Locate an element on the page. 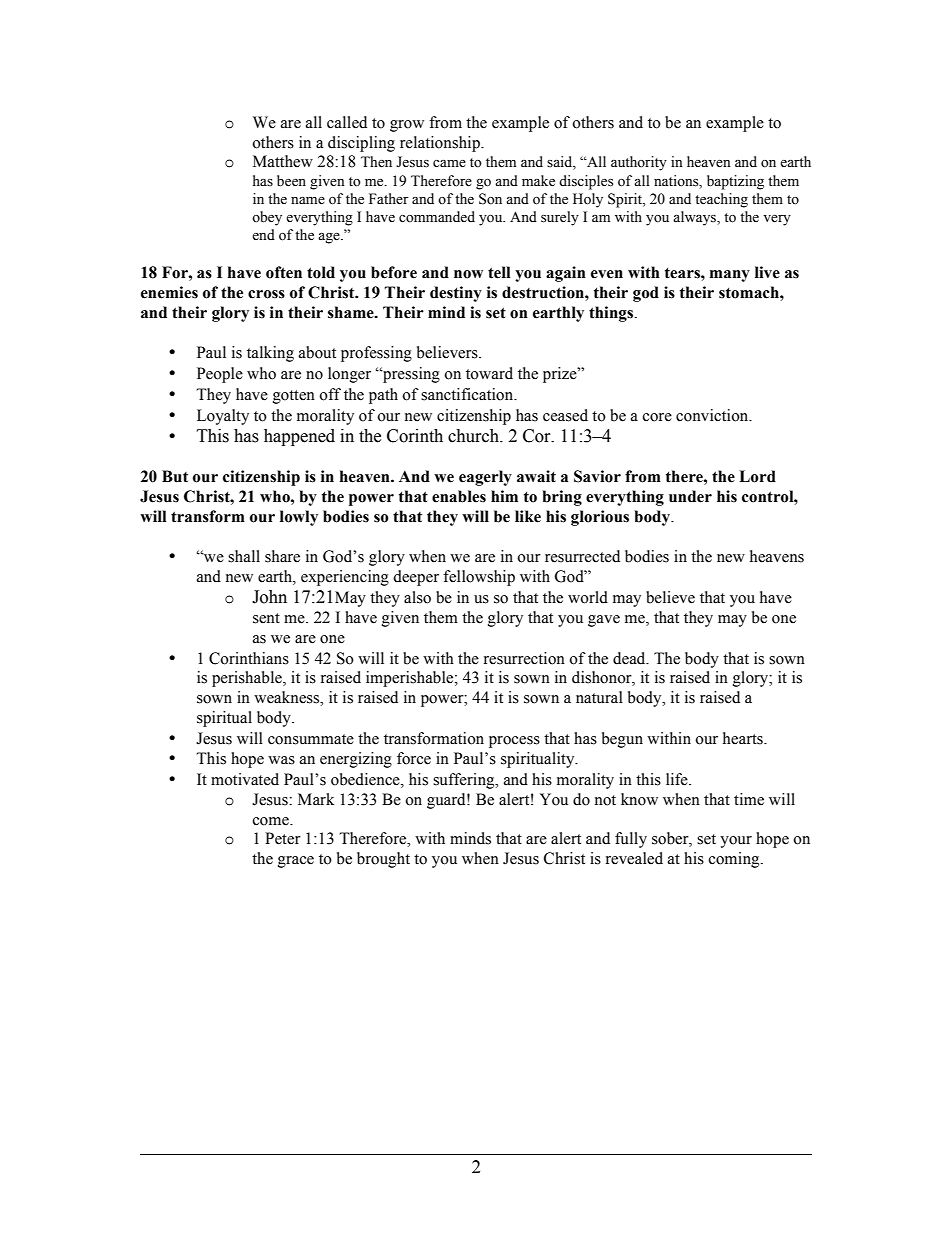 The image size is (952, 1233). cross is located at coordinates (266, 294).
